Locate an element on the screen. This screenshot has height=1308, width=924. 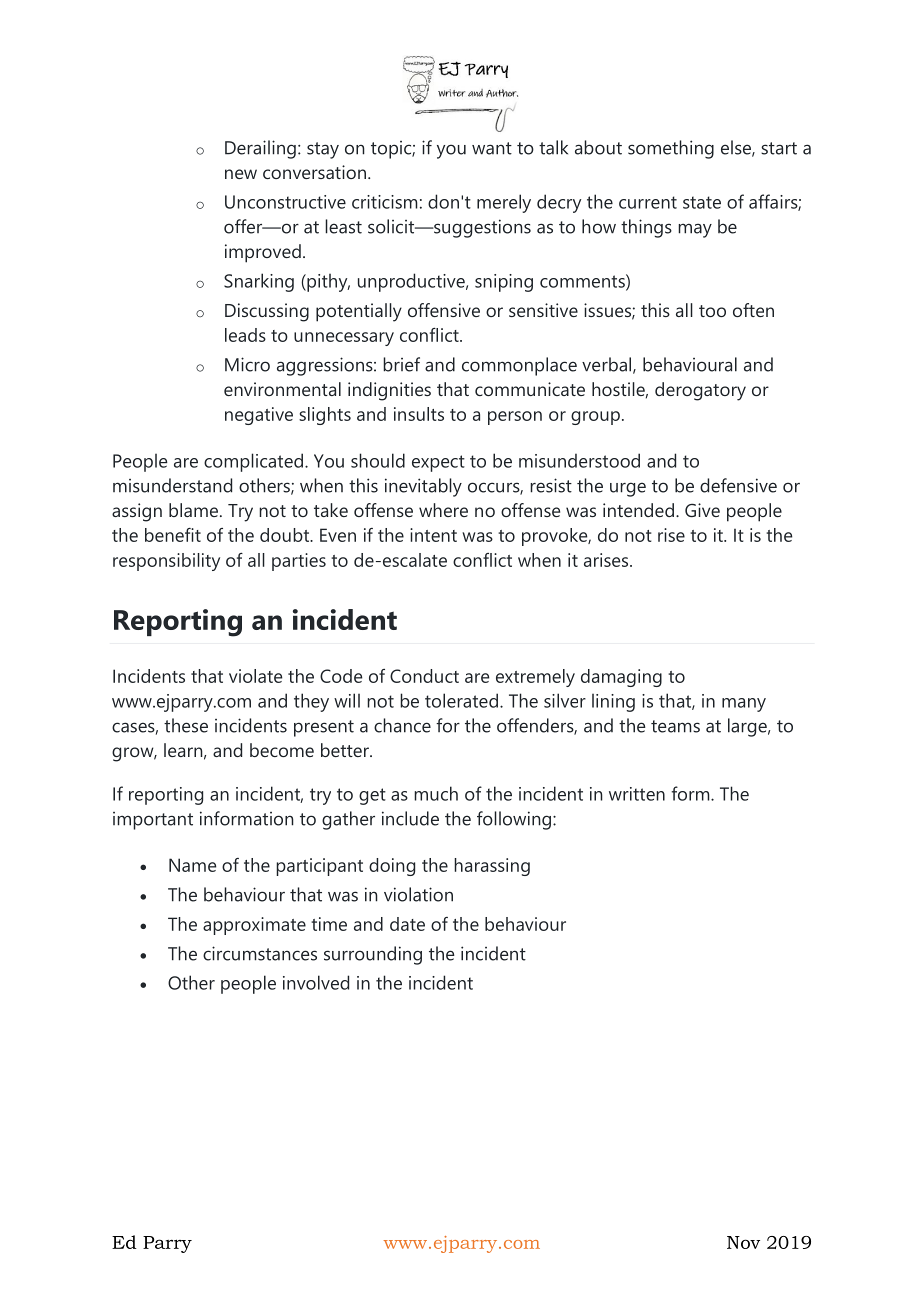
teams is located at coordinates (675, 726).
